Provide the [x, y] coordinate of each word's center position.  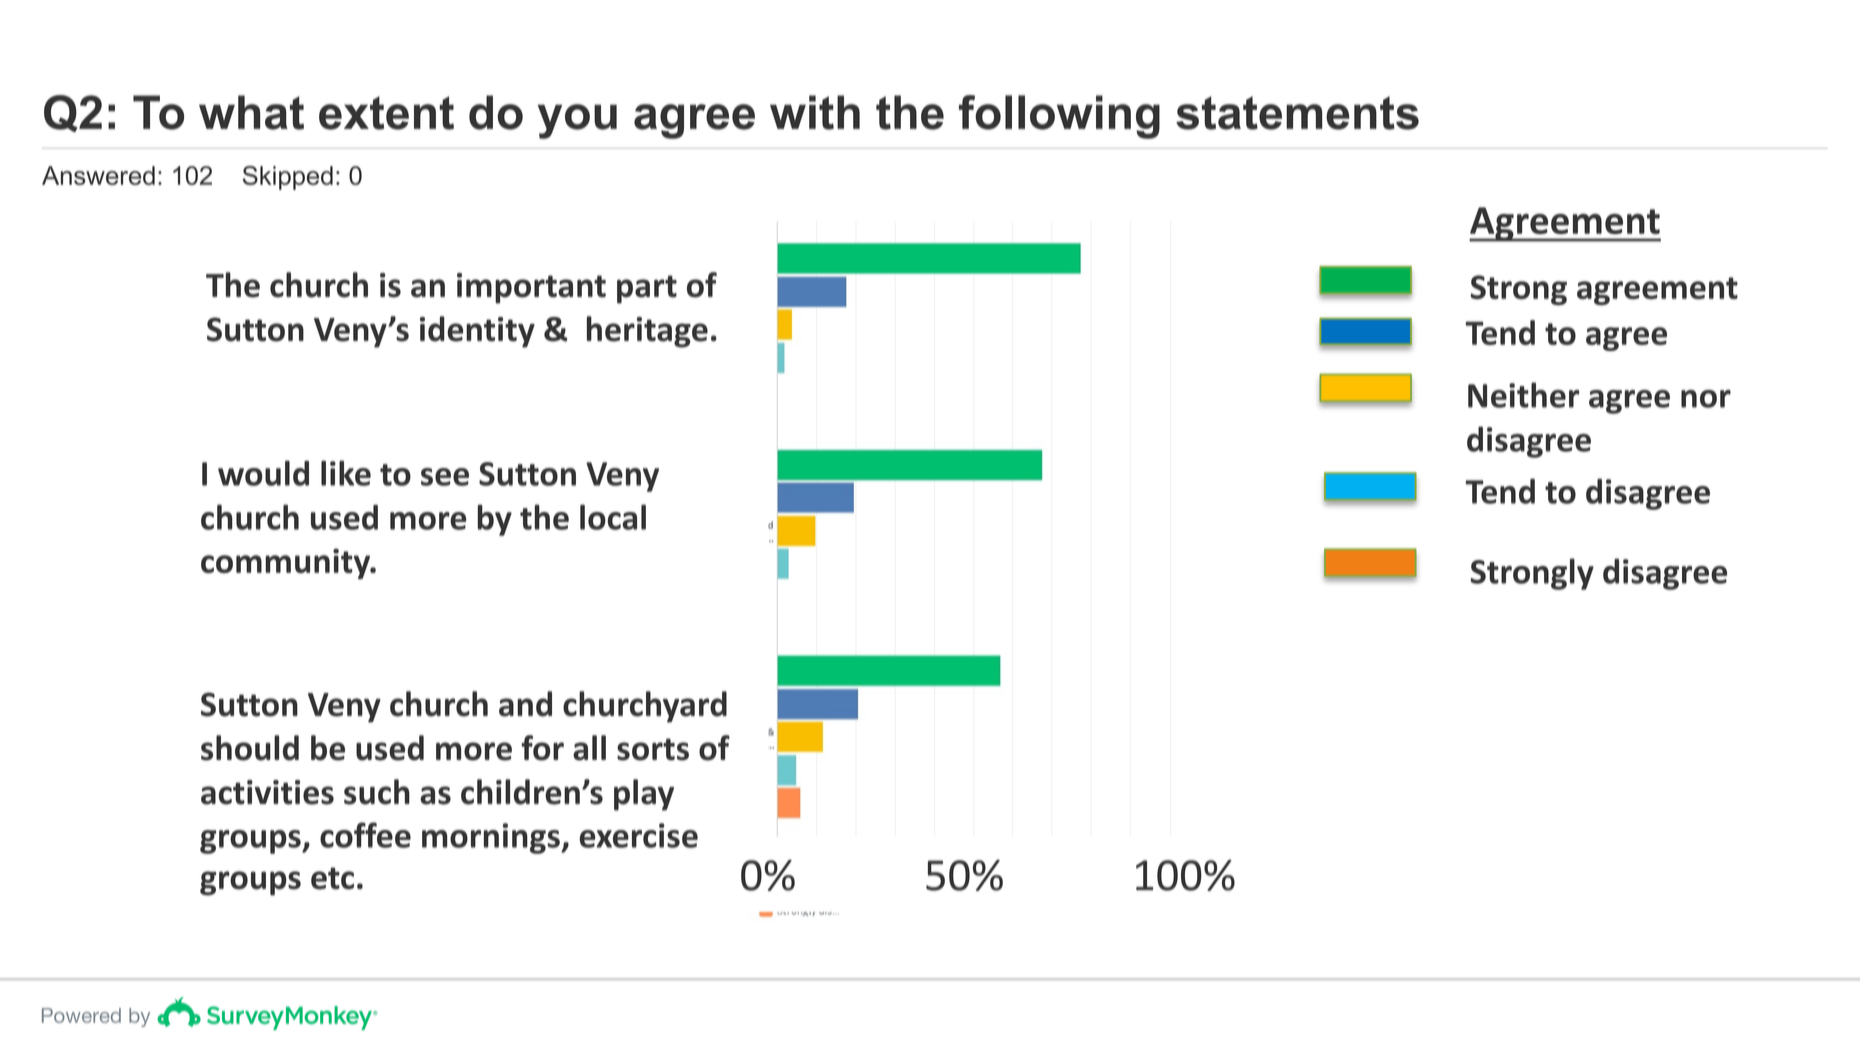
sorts [653, 749]
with [815, 112]
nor [1706, 399]
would [263, 473]
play [644, 795]
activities [267, 792]
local [613, 517]
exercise [639, 835]
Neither [1523, 395]
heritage [647, 332]
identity [477, 332]
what [251, 112]
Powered [81, 1015]
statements [1297, 113]
